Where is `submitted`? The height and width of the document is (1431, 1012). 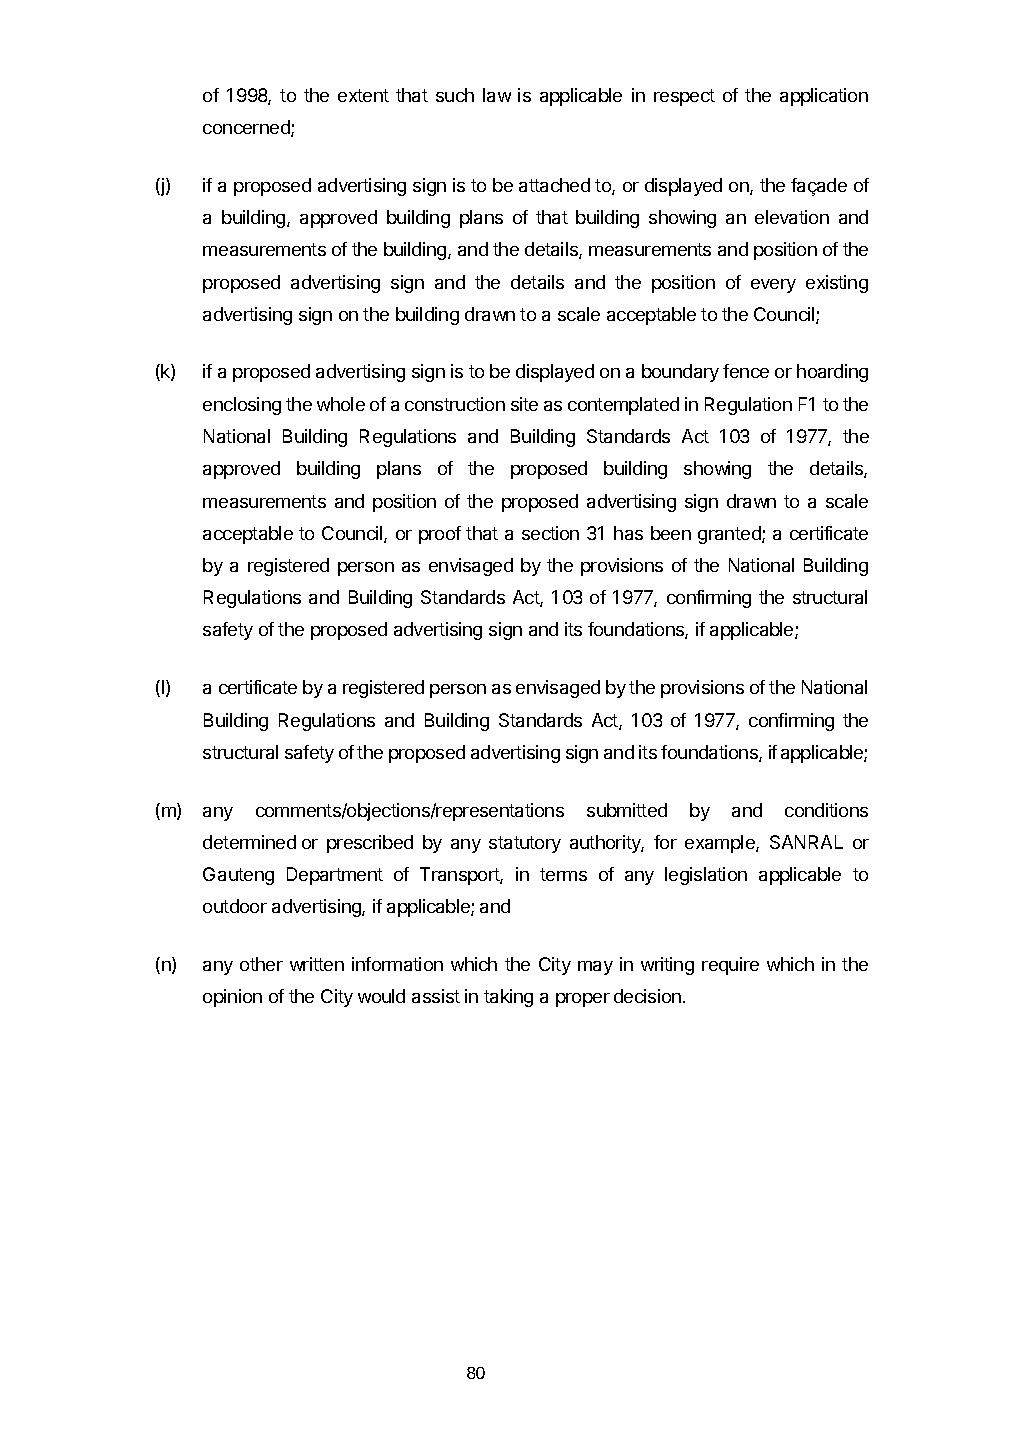
submitted is located at coordinates (627, 810).
